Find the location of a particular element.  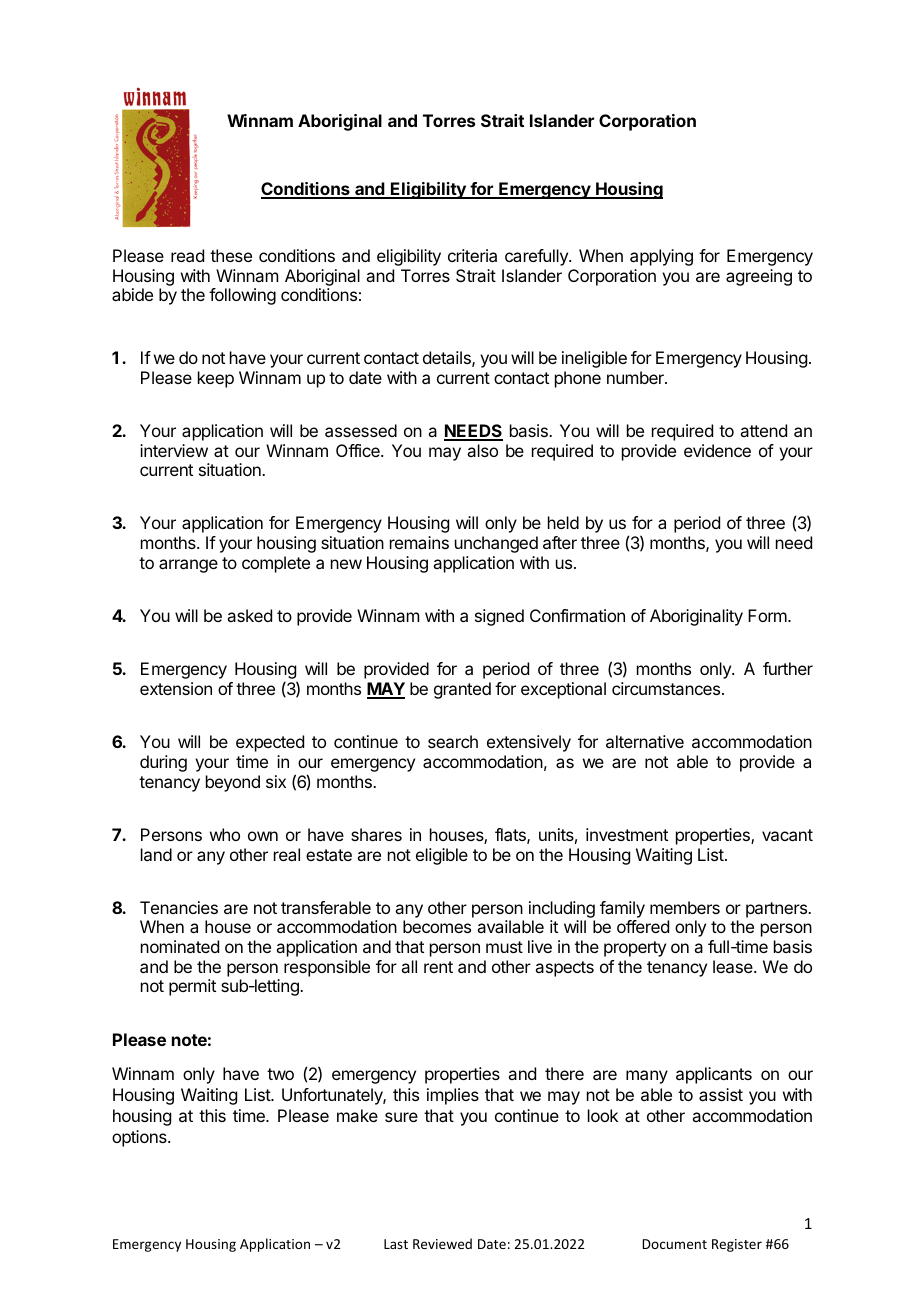

alternative is located at coordinates (645, 741).
